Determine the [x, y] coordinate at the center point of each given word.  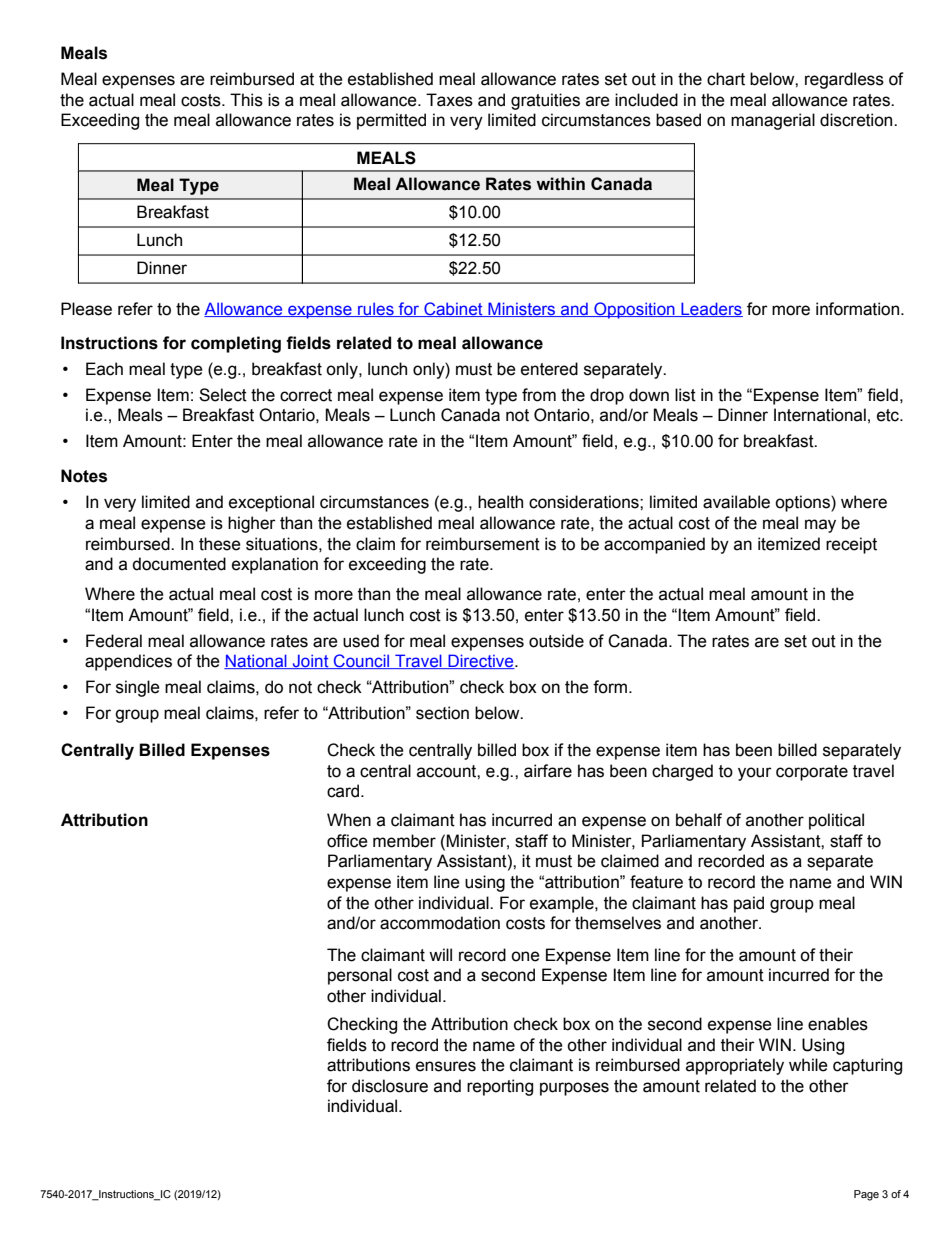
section [442, 713]
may [820, 526]
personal [360, 976]
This [246, 100]
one [525, 956]
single [138, 688]
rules [376, 309]
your [755, 774]
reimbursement [483, 544]
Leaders [711, 309]
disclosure [390, 1086]
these [220, 544]
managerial [773, 121]
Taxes [449, 100]
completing [236, 344]
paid [749, 904]
